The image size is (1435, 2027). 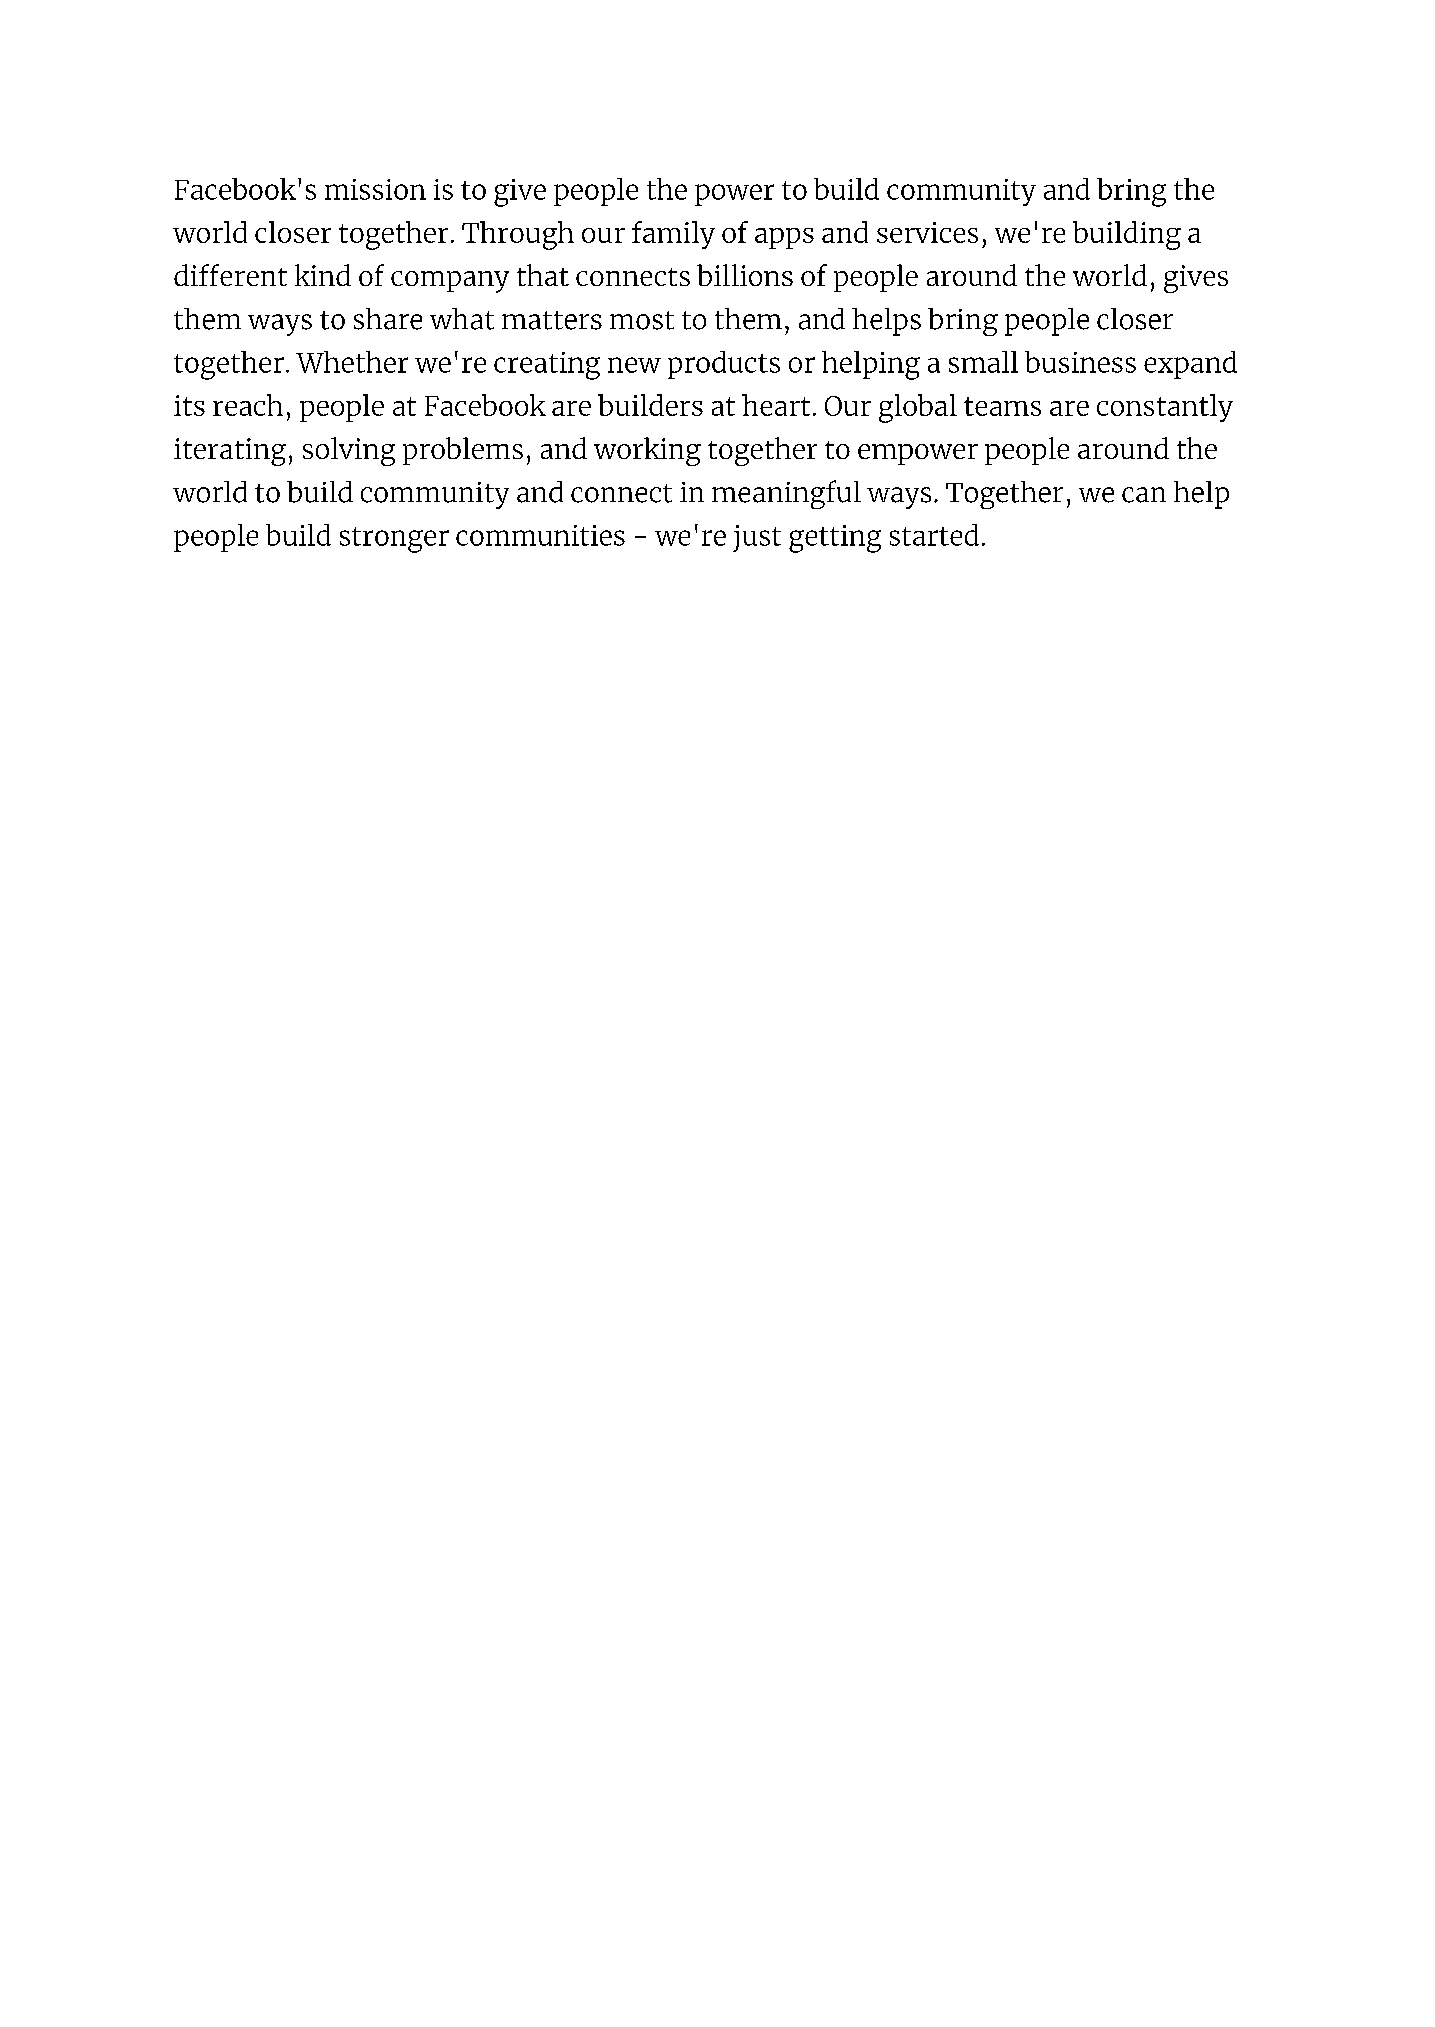 What do you see at coordinates (1080, 362) in the screenshot?
I see `business` at bounding box center [1080, 362].
